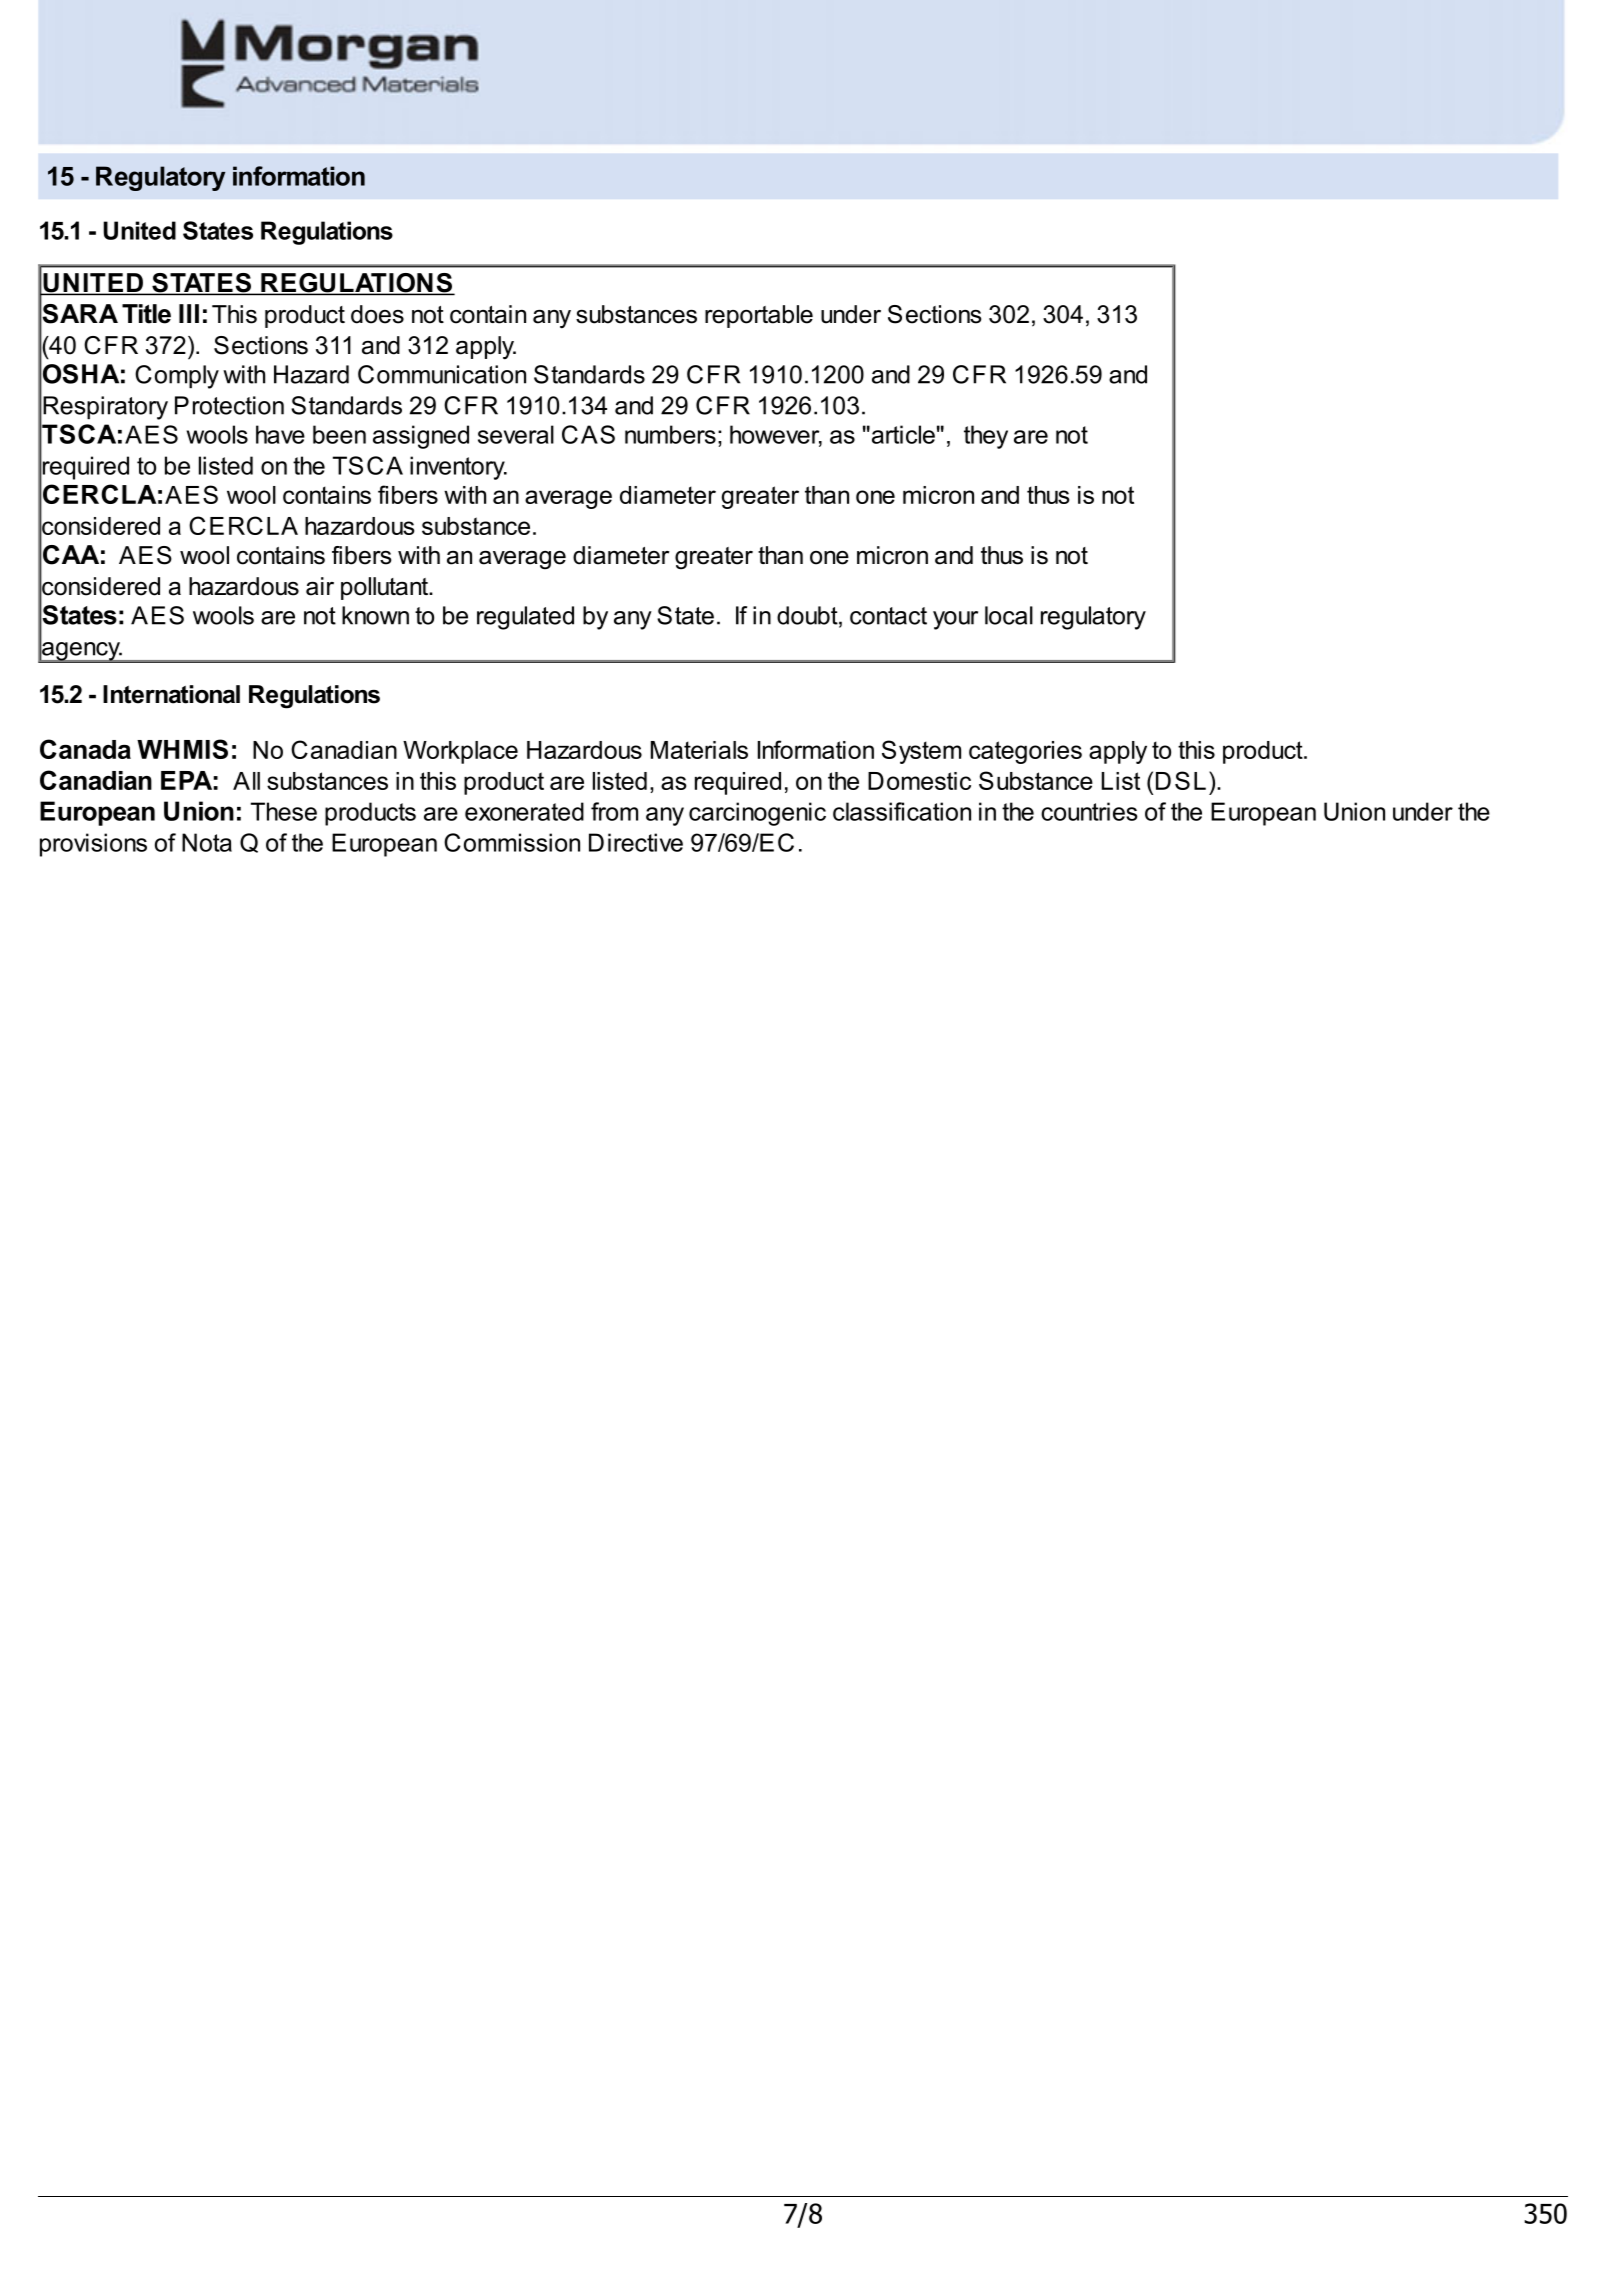 Image resolution: width=1606 pixels, height=2273 pixels. I want to click on they, so click(986, 437).
